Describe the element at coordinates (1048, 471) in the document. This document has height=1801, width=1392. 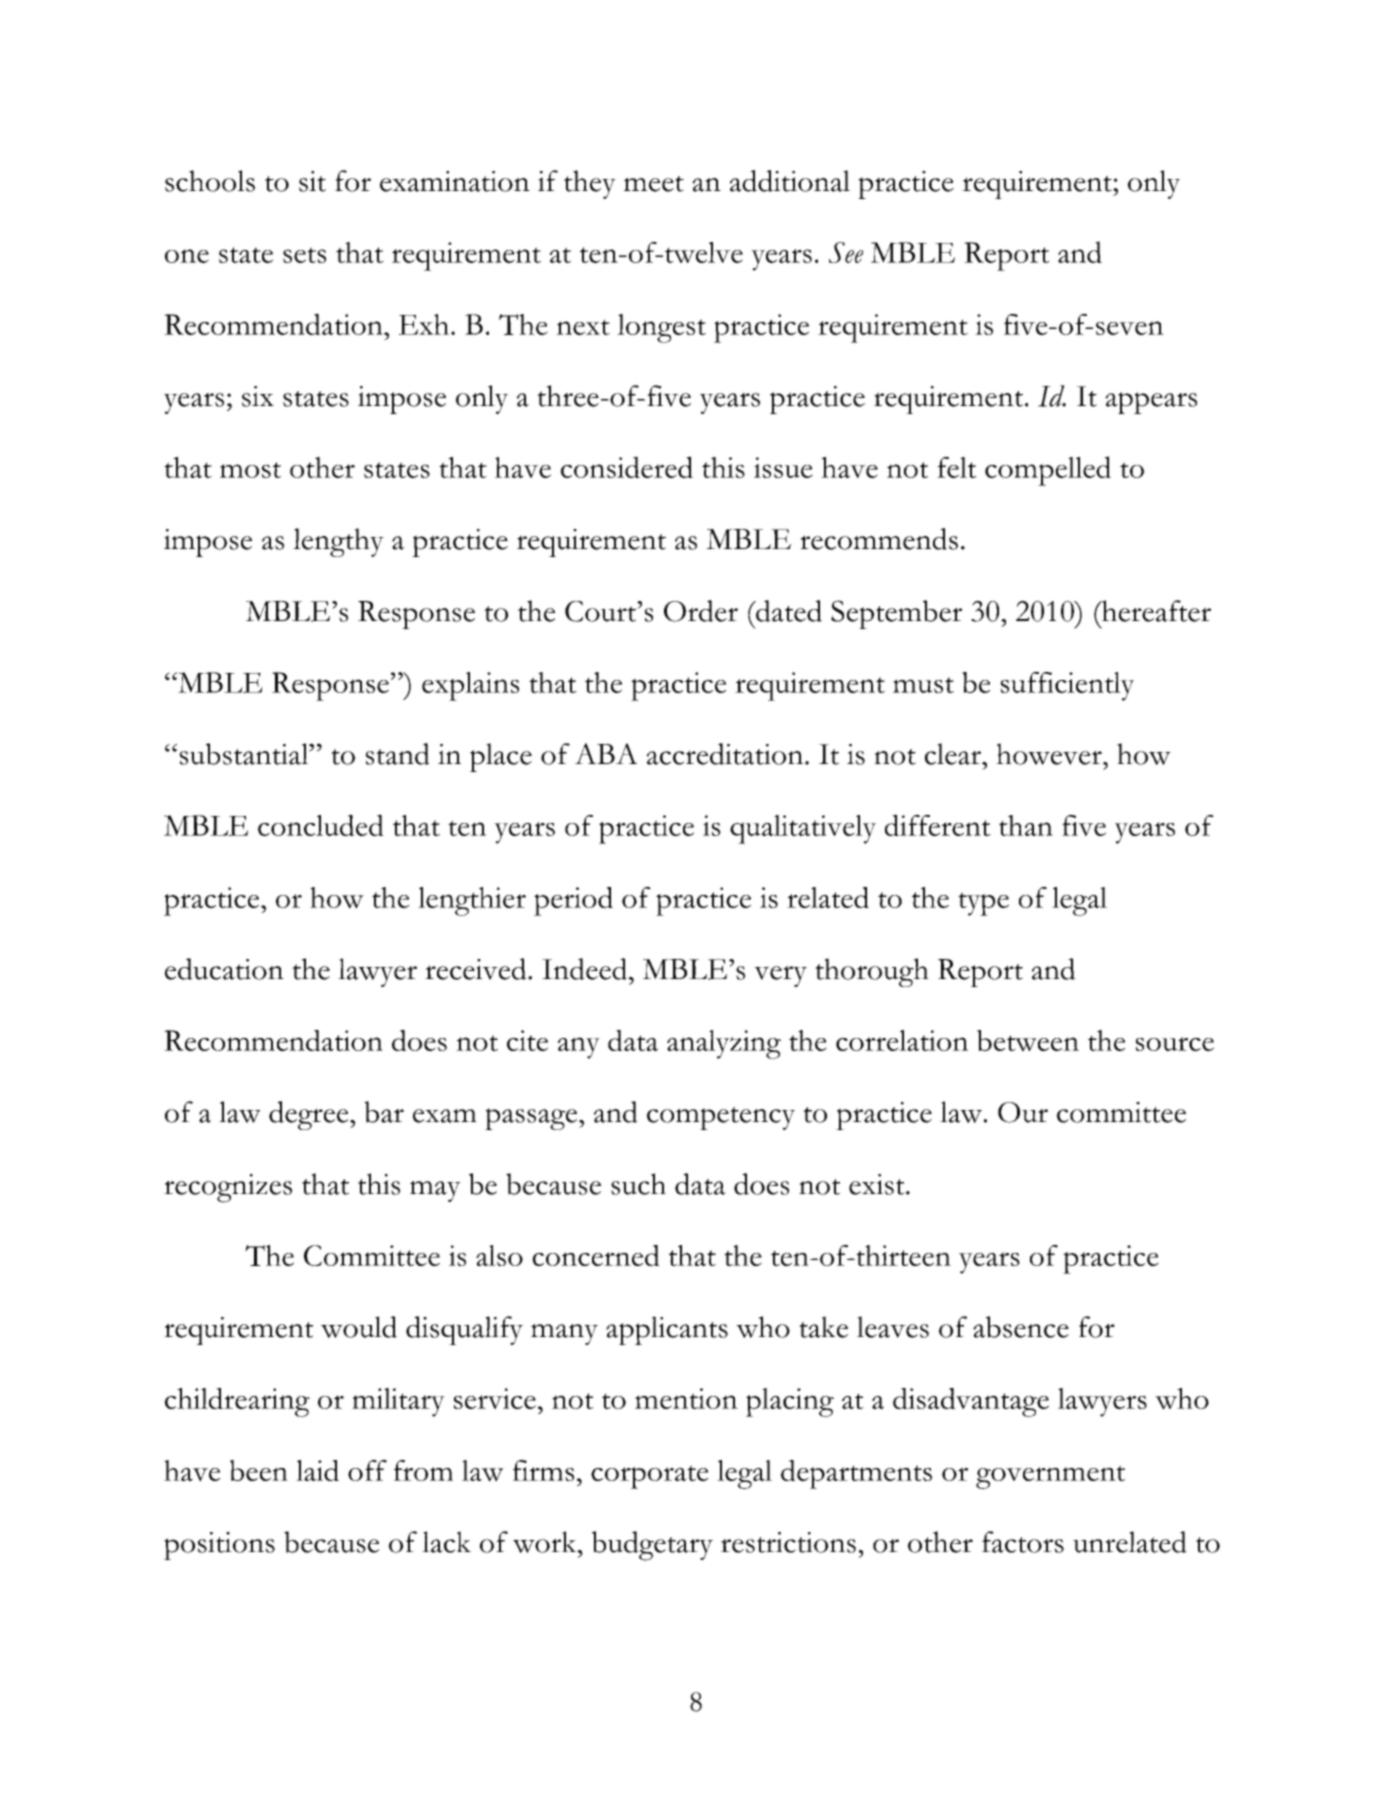
I see `compelled` at that location.
